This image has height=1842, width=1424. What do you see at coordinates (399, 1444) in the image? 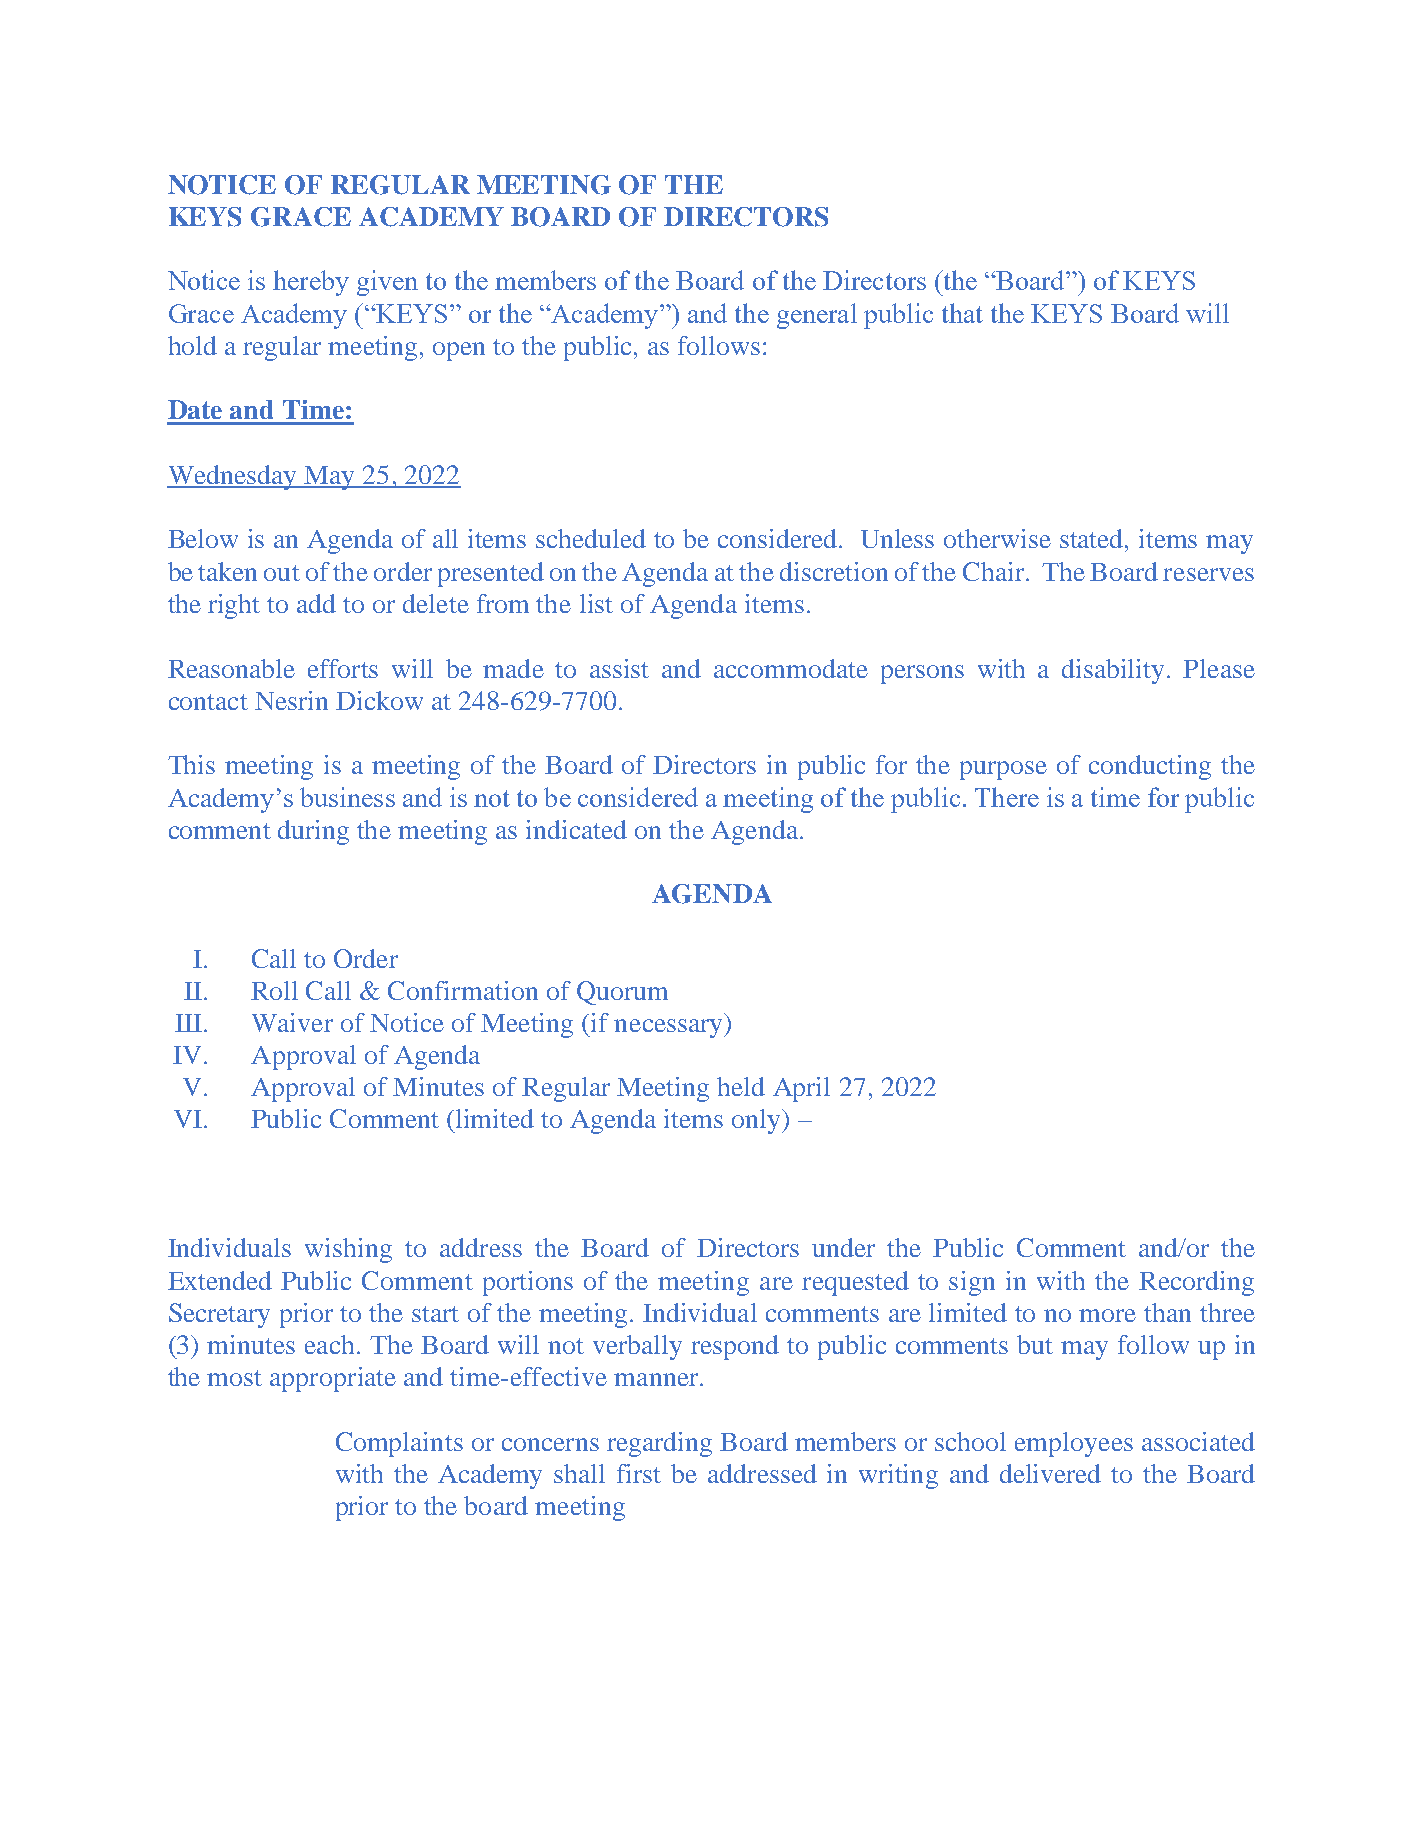
I see `Complaints` at bounding box center [399, 1444].
